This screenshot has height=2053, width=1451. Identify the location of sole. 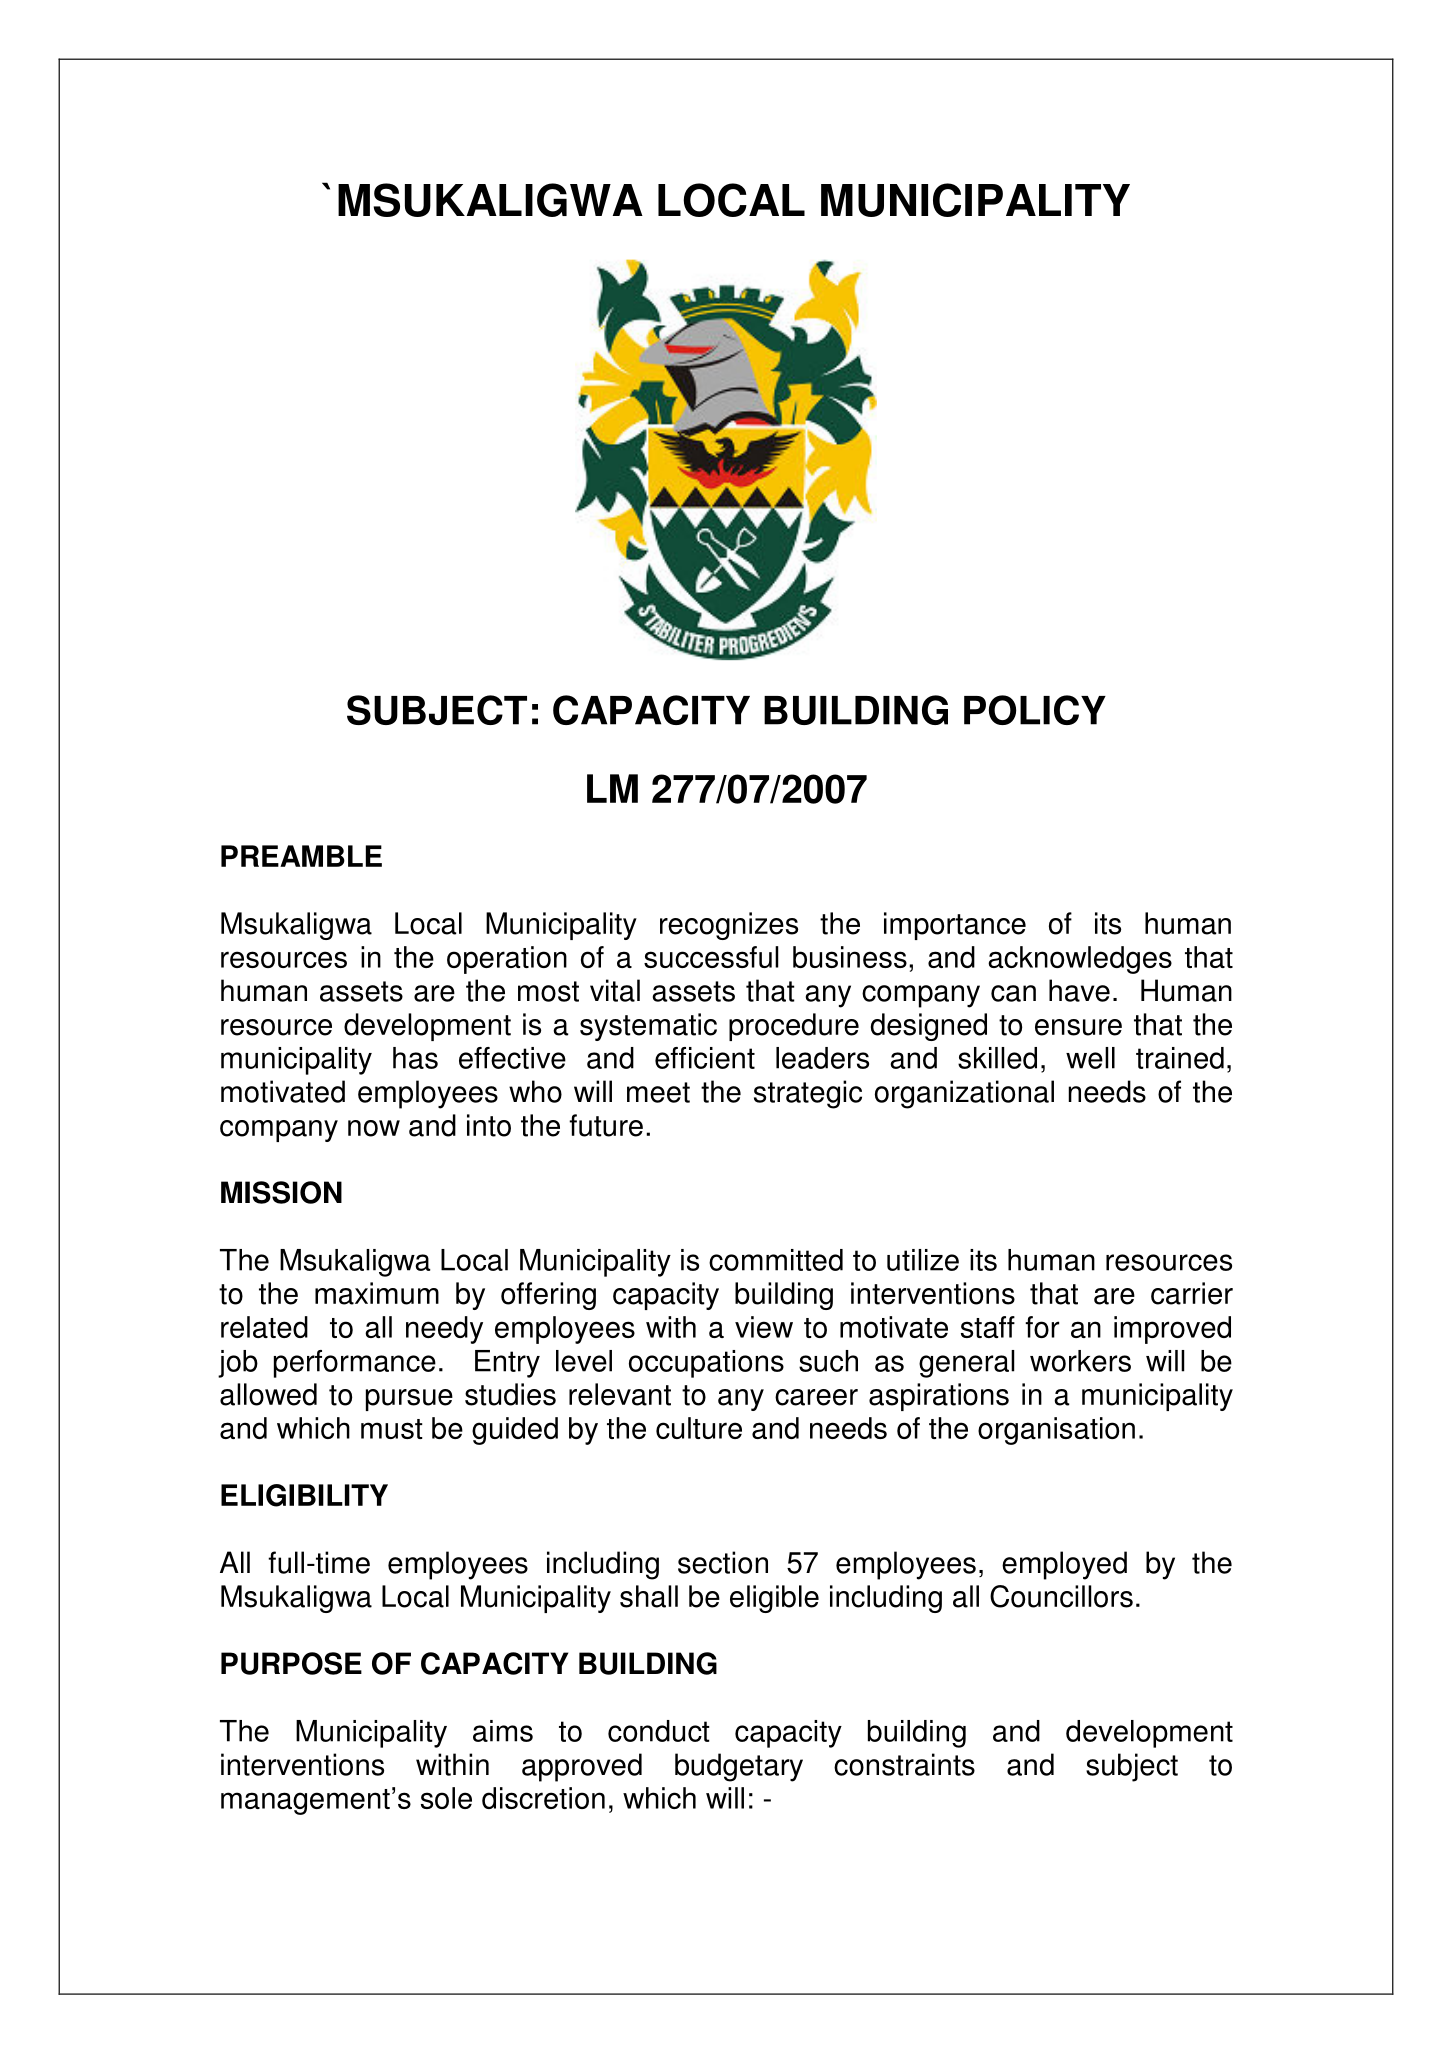
(446, 1798).
